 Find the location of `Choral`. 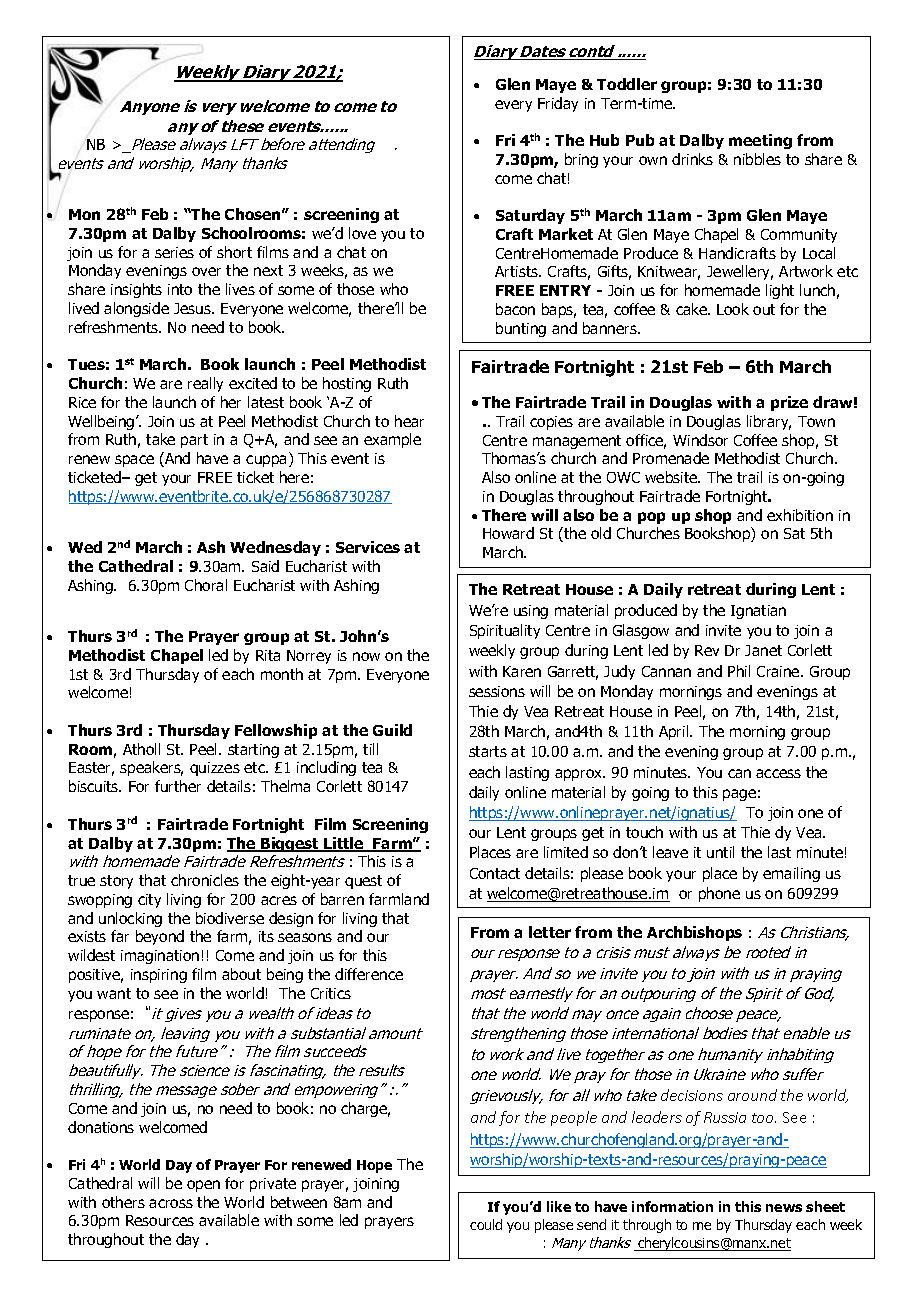

Choral is located at coordinates (206, 585).
